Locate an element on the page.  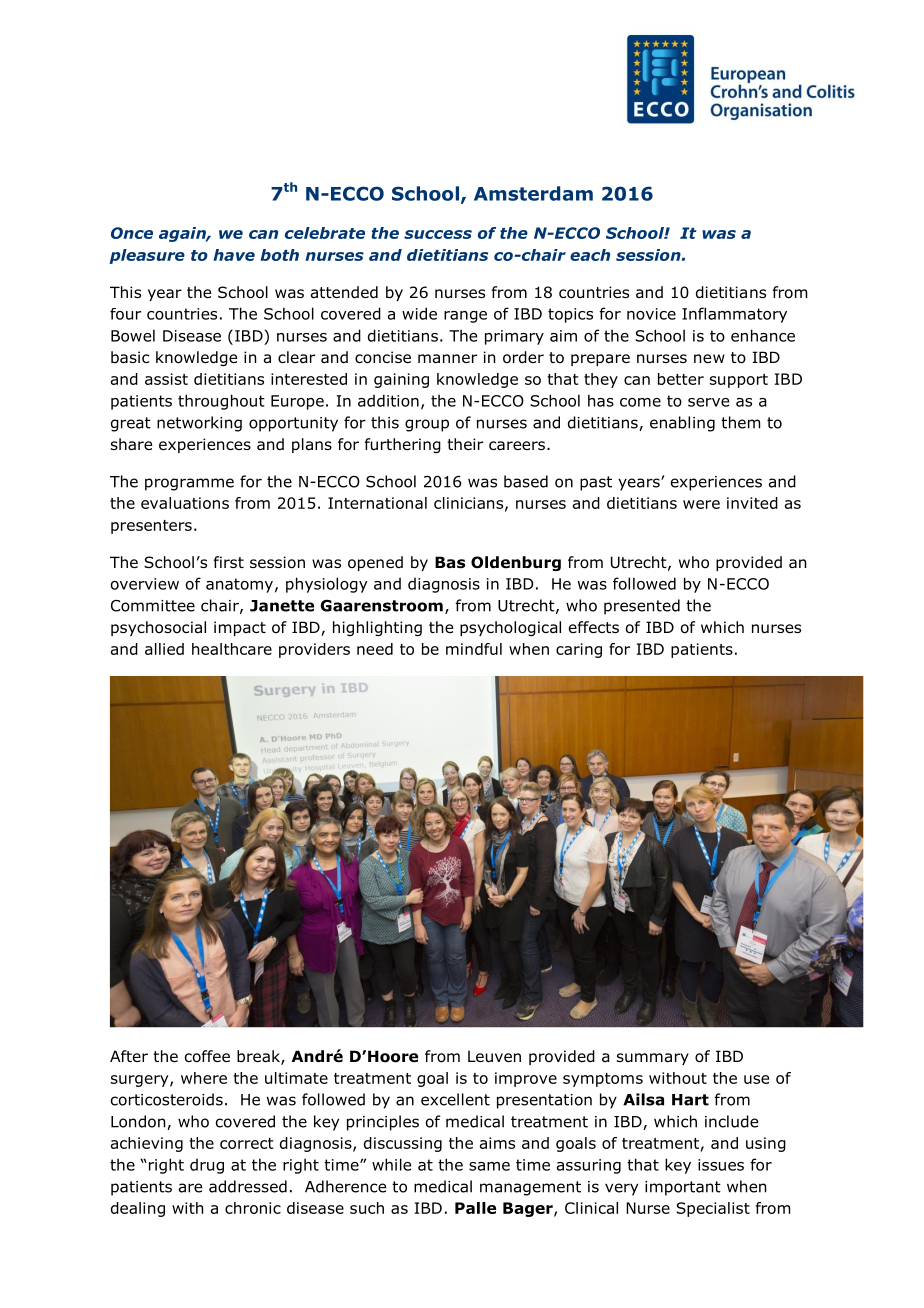
drug is located at coordinates (207, 1166).
